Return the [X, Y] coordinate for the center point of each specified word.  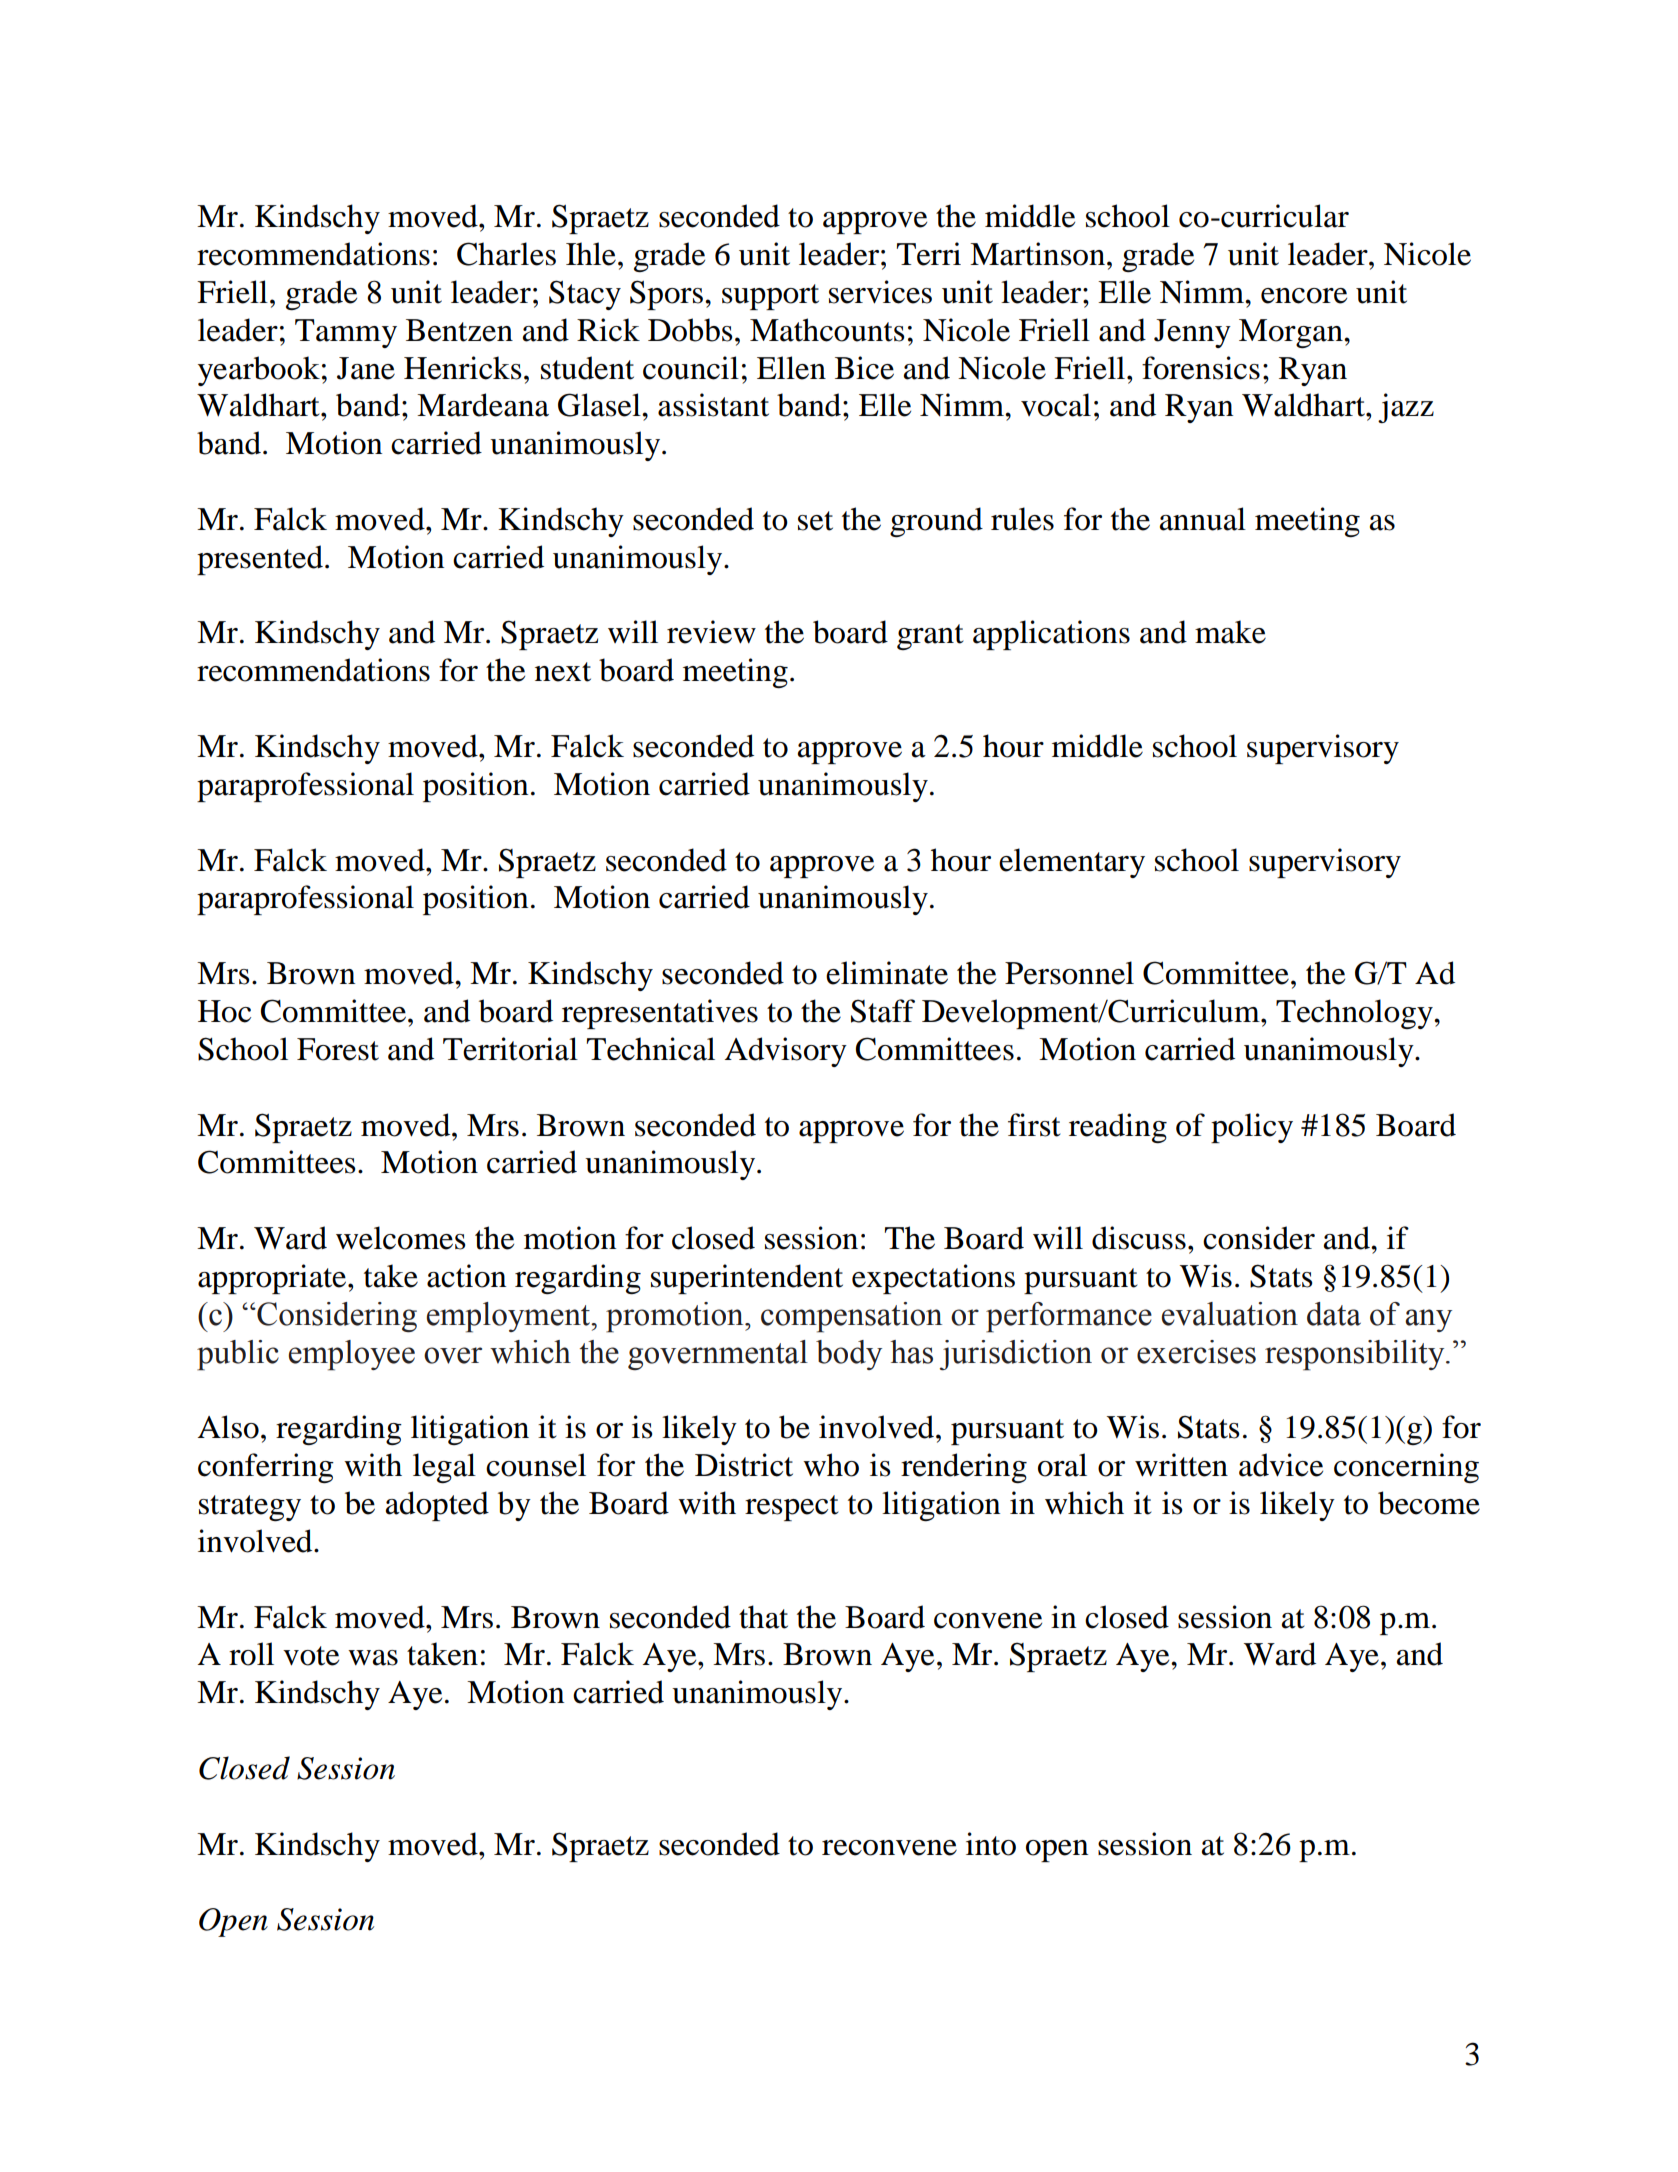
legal [444, 1468]
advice [1281, 1465]
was [373, 1658]
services [880, 292]
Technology [1355, 1014]
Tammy [346, 333]
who [831, 1465]
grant [930, 637]
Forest [338, 1049]
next [563, 672]
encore [1304, 296]
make [1230, 632]
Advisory [786, 1052]
